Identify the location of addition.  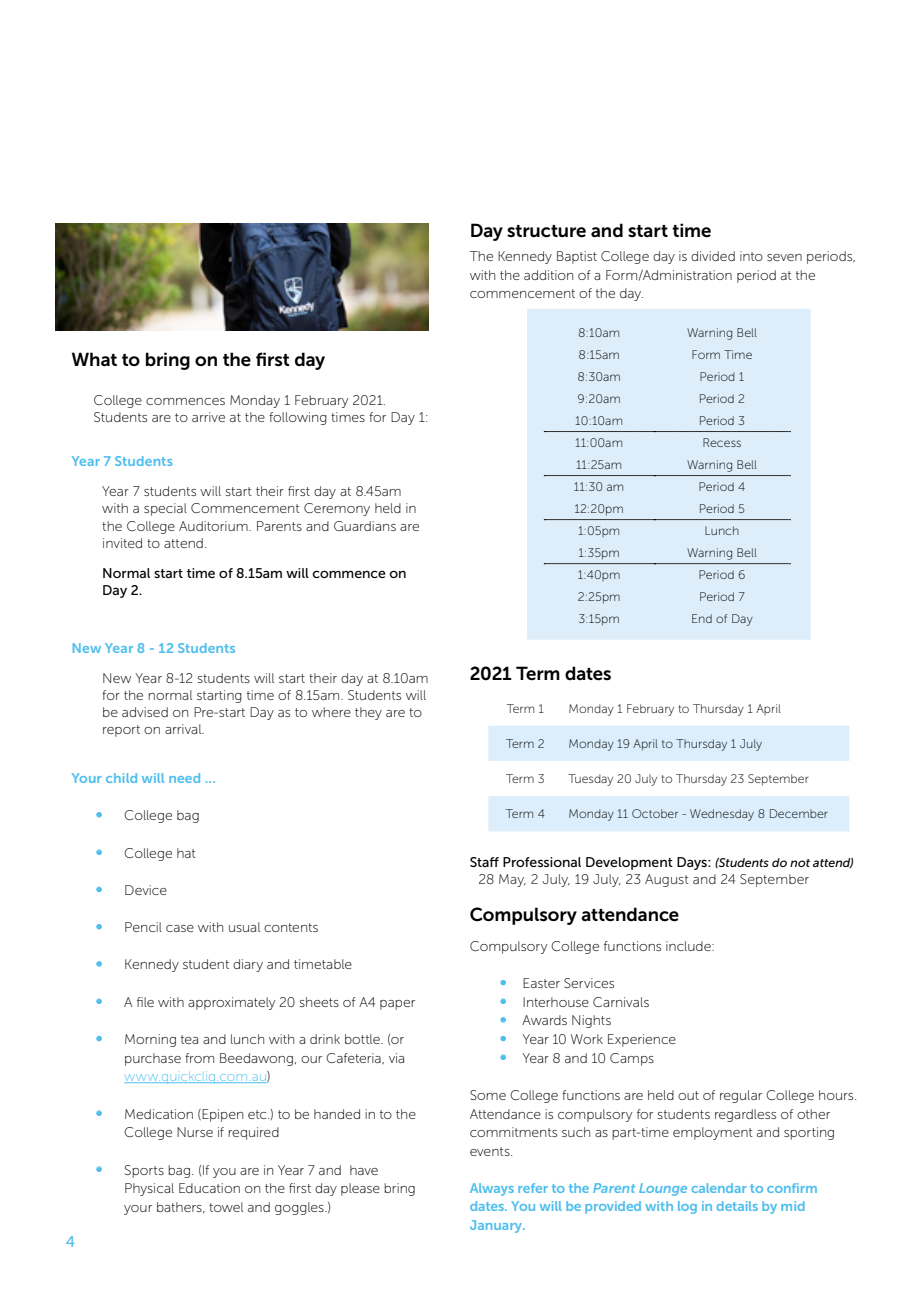
(548, 275).
